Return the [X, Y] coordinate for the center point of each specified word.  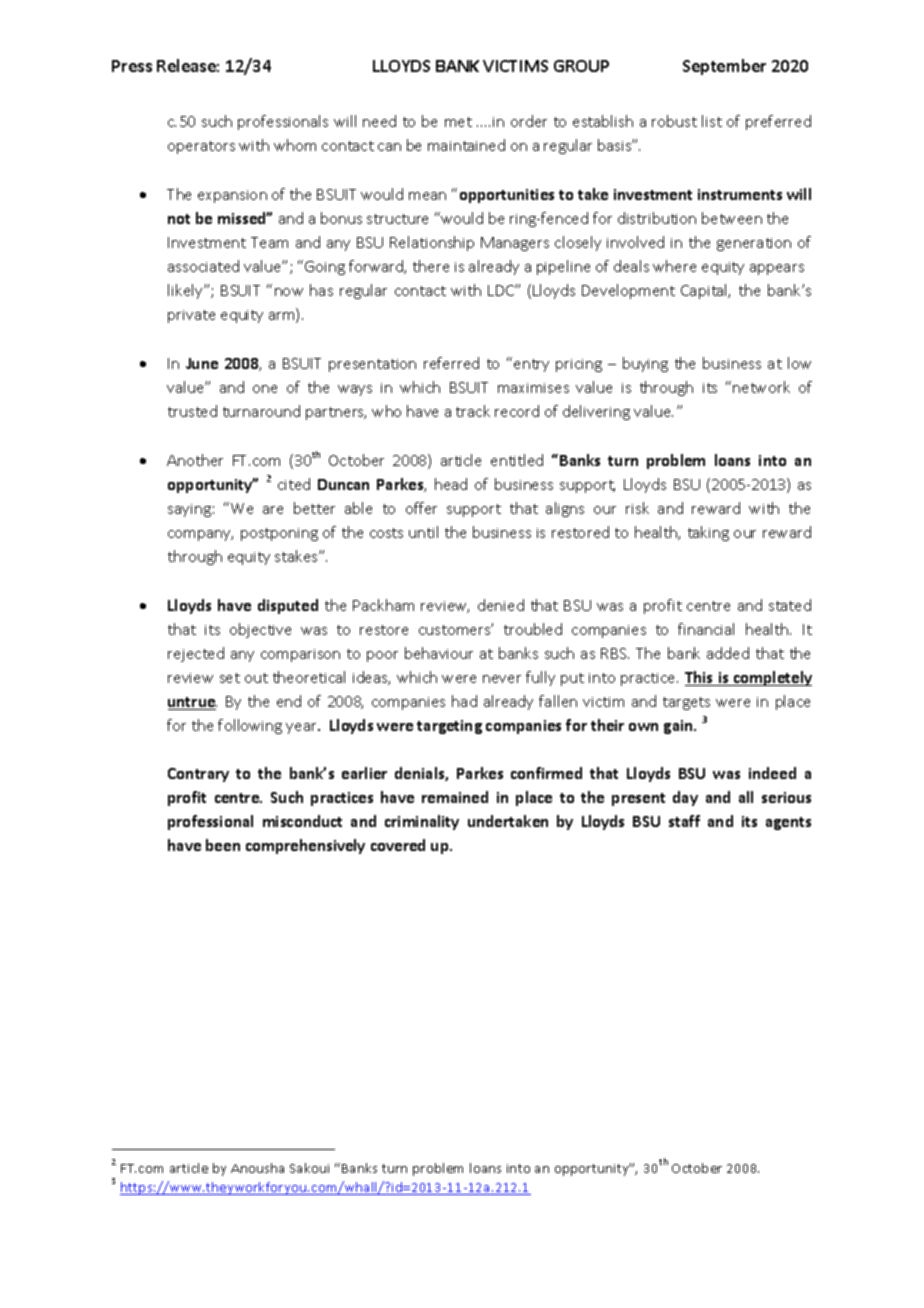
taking [708, 533]
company [200, 535]
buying [645, 364]
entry [531, 365]
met [458, 122]
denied [501, 605]
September [724, 67]
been [223, 845]
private [191, 316]
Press [132, 66]
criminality [422, 822]
